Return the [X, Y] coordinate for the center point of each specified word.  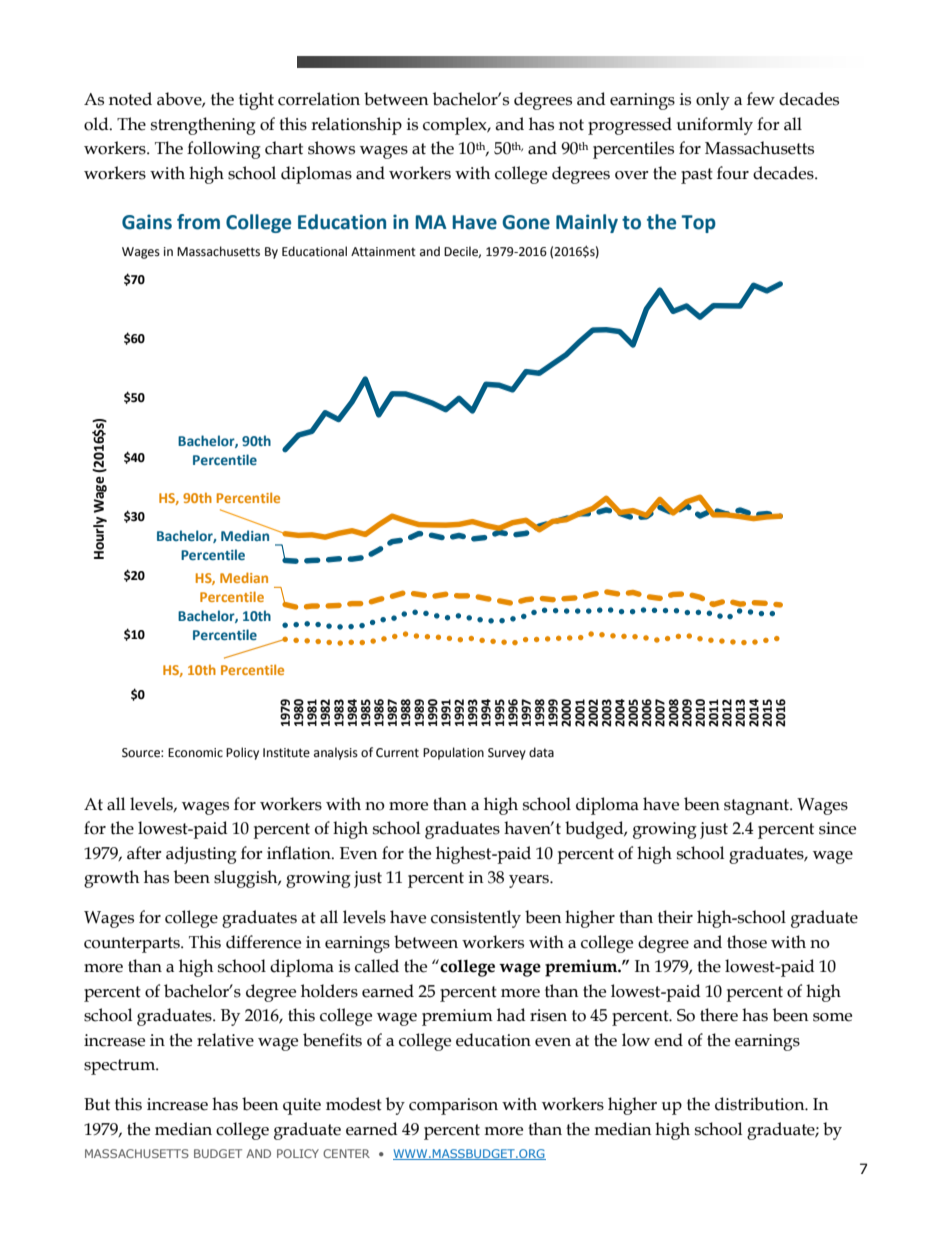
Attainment [383, 252]
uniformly [715, 126]
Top [698, 224]
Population [453, 753]
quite [302, 1106]
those [747, 942]
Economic [195, 753]
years [530, 881]
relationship [356, 126]
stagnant [757, 807]
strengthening [203, 126]
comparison [453, 1106]
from [198, 222]
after [144, 853]
